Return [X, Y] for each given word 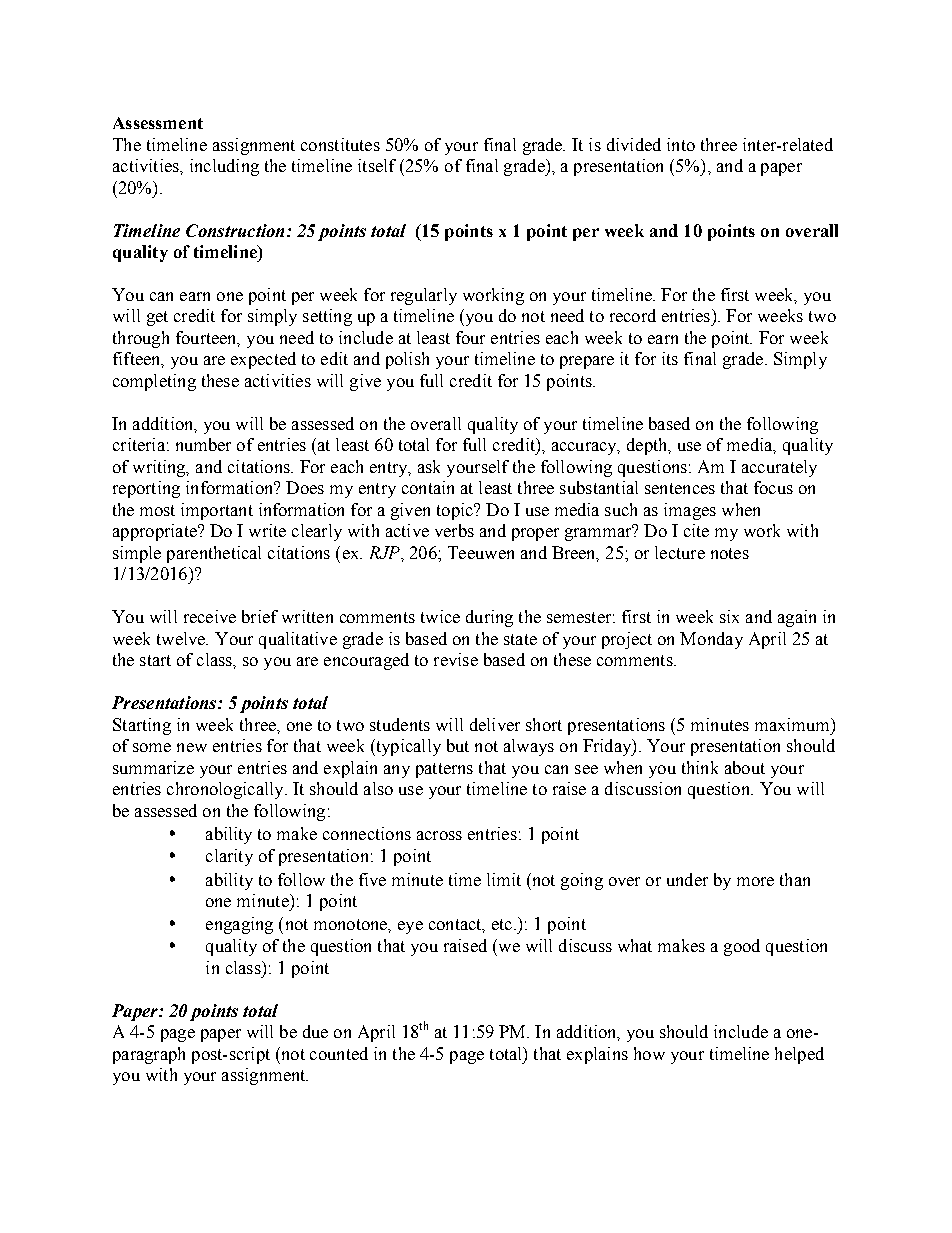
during [489, 618]
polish [407, 360]
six [729, 616]
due [315, 1031]
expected [263, 360]
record [633, 315]
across [439, 835]
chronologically [226, 790]
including [224, 167]
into [681, 144]
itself [377, 165]
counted [339, 1053]
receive [210, 616]
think [700, 767]
